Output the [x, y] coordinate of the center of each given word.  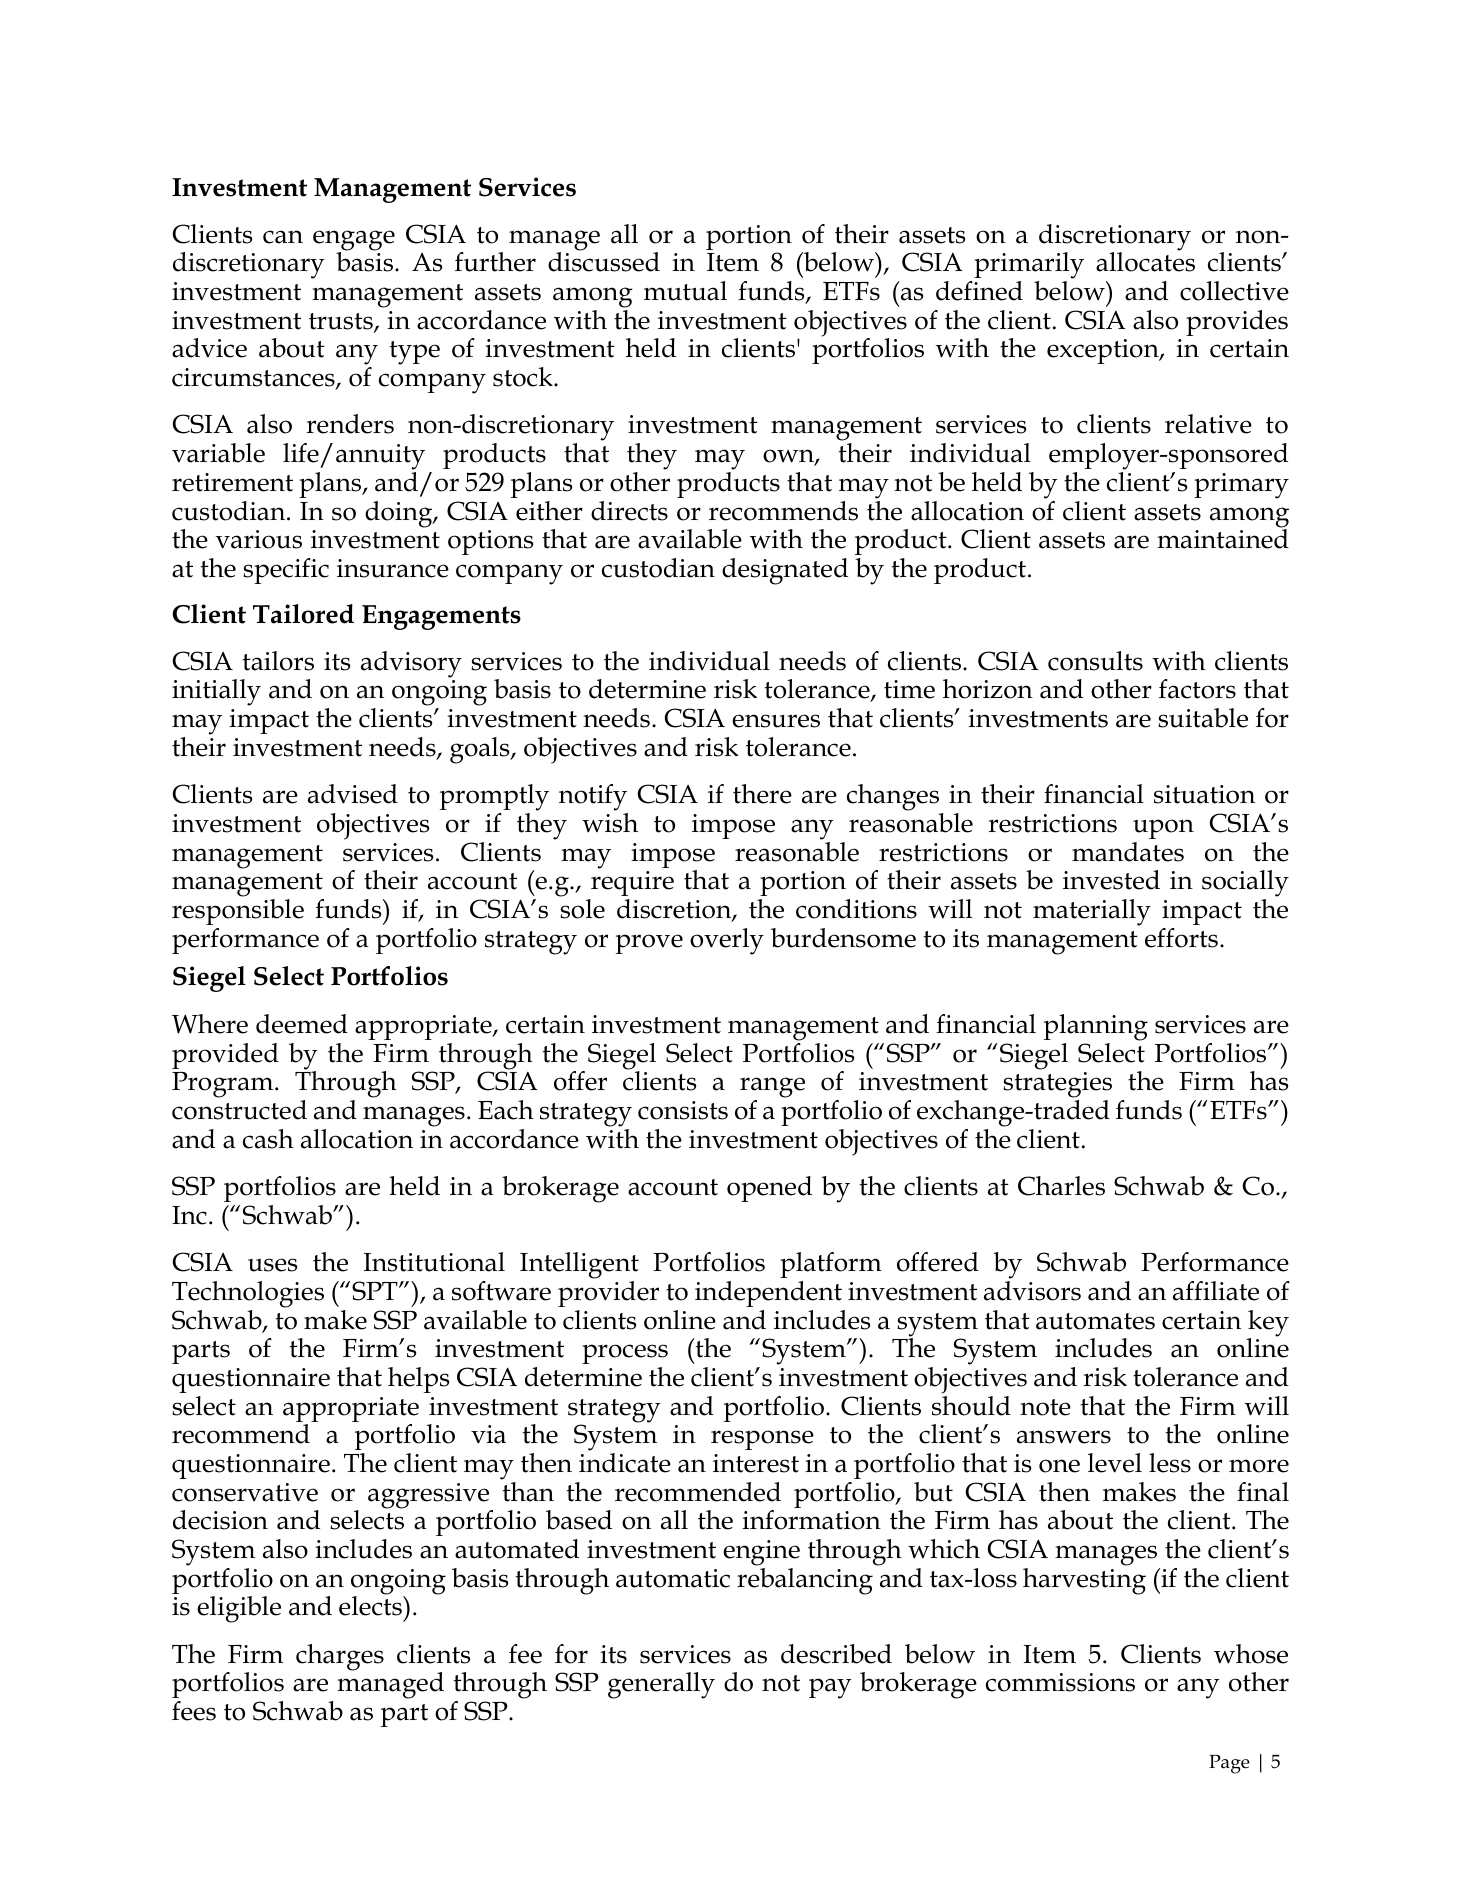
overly [727, 941]
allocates [1145, 261]
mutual [685, 291]
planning [1096, 1027]
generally [661, 1685]
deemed [302, 1024]
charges [340, 1657]
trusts [342, 322]
